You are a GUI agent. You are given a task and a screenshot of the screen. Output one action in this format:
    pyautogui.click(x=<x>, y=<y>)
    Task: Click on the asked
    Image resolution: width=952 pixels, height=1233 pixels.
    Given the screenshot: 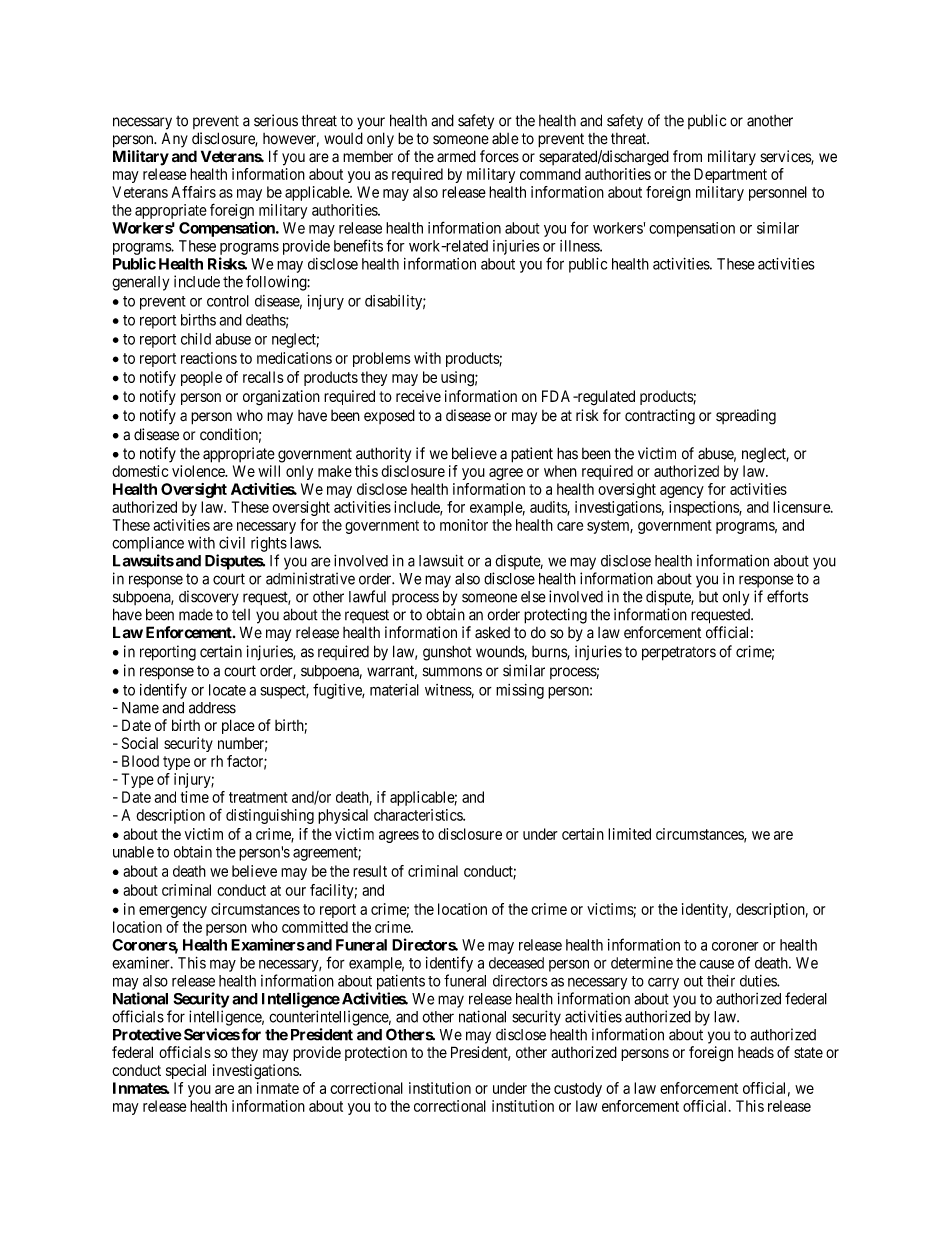 What is the action you would take?
    pyautogui.click(x=492, y=632)
